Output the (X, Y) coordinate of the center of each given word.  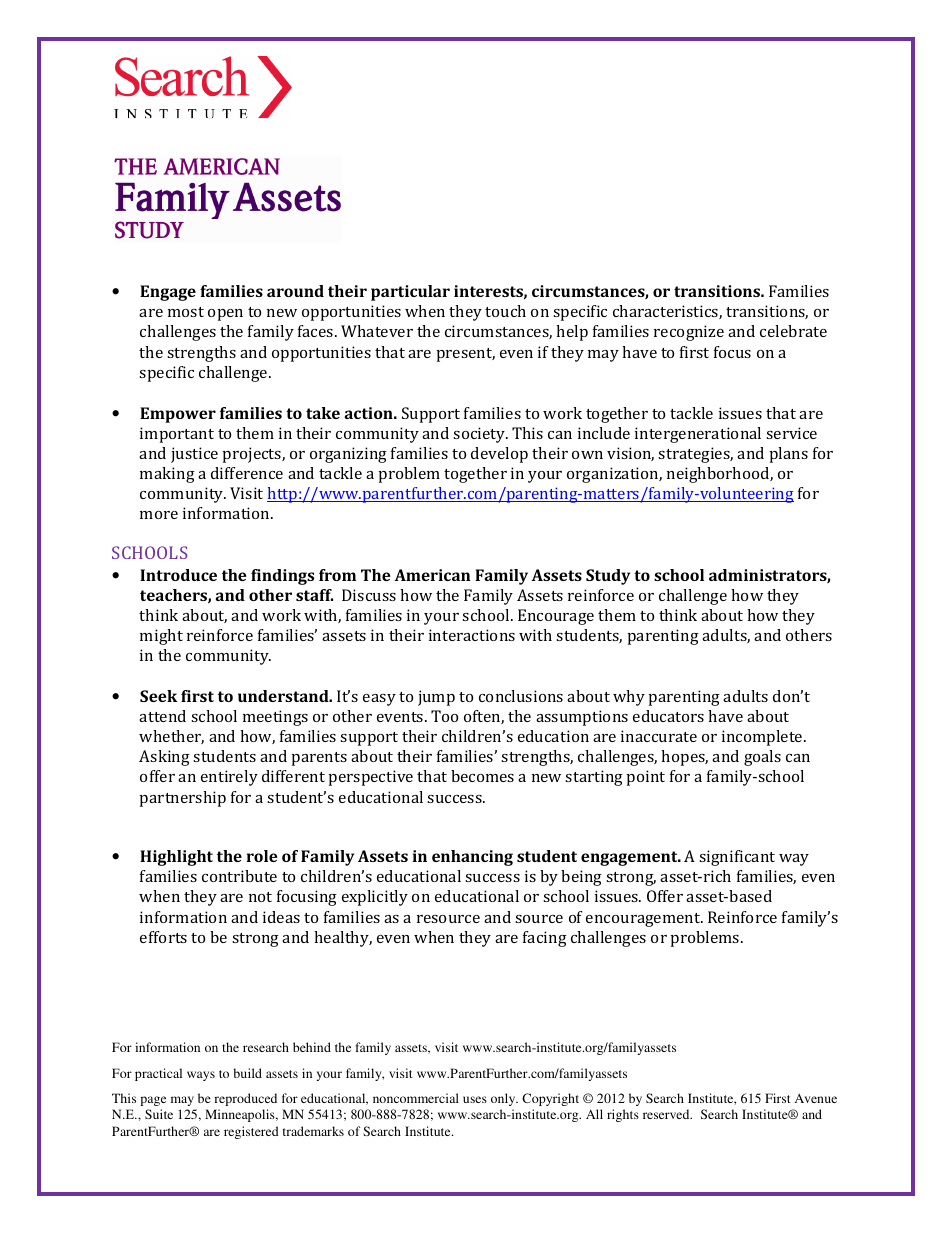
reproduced (245, 1099)
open (225, 315)
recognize (689, 333)
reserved (667, 1114)
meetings (275, 718)
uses (475, 1099)
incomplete (763, 738)
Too (444, 716)
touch (505, 311)
